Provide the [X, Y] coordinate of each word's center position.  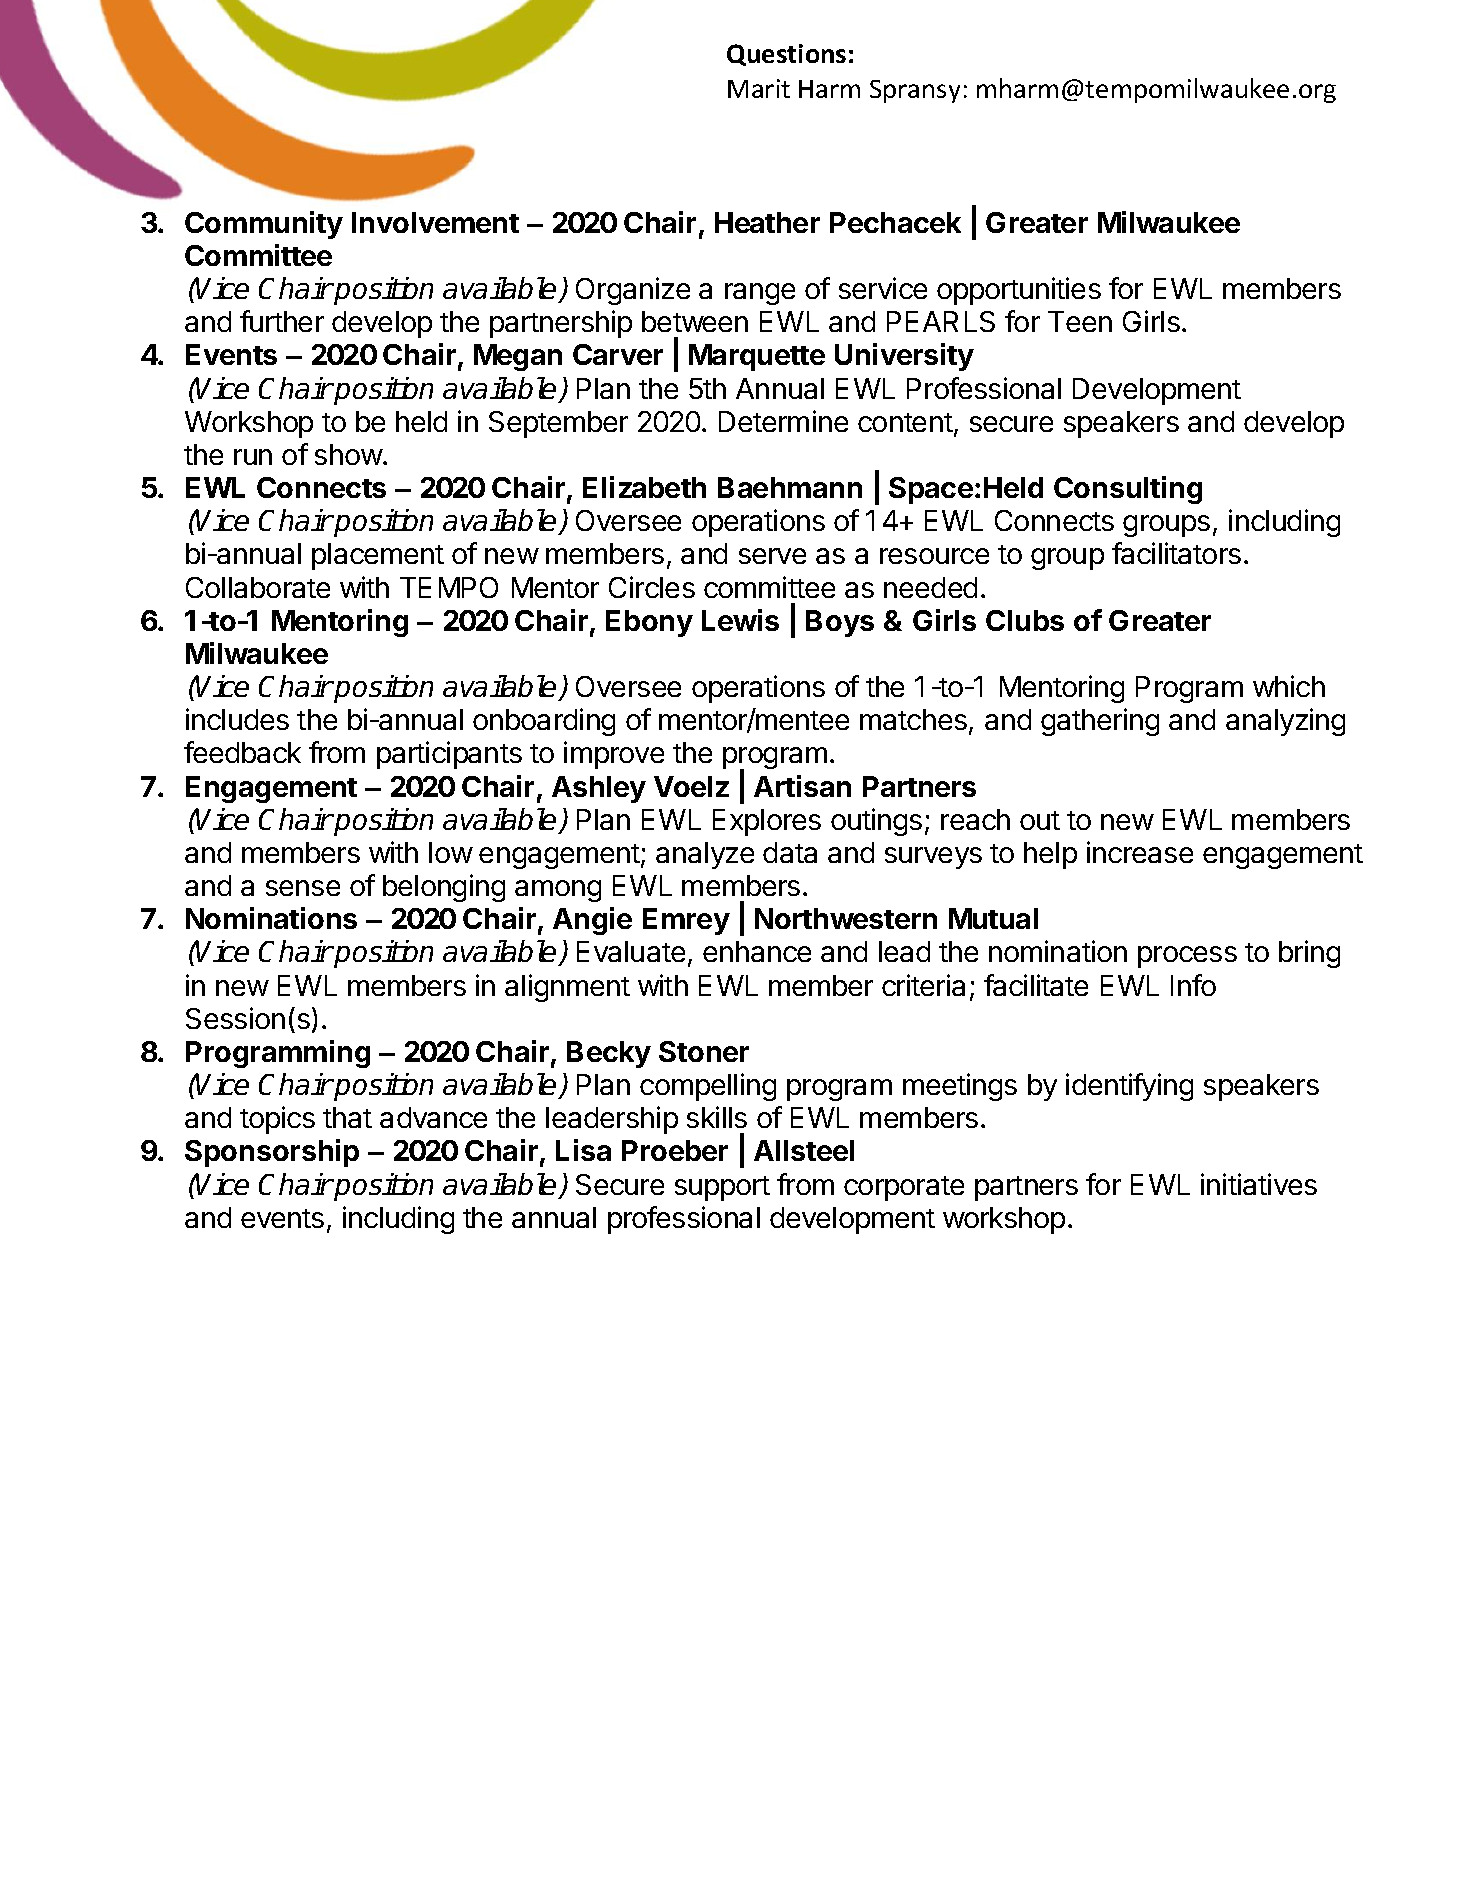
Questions [786, 55]
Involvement [435, 222]
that [347, 1117]
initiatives [1259, 1184]
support [722, 1188]
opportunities [1019, 291]
